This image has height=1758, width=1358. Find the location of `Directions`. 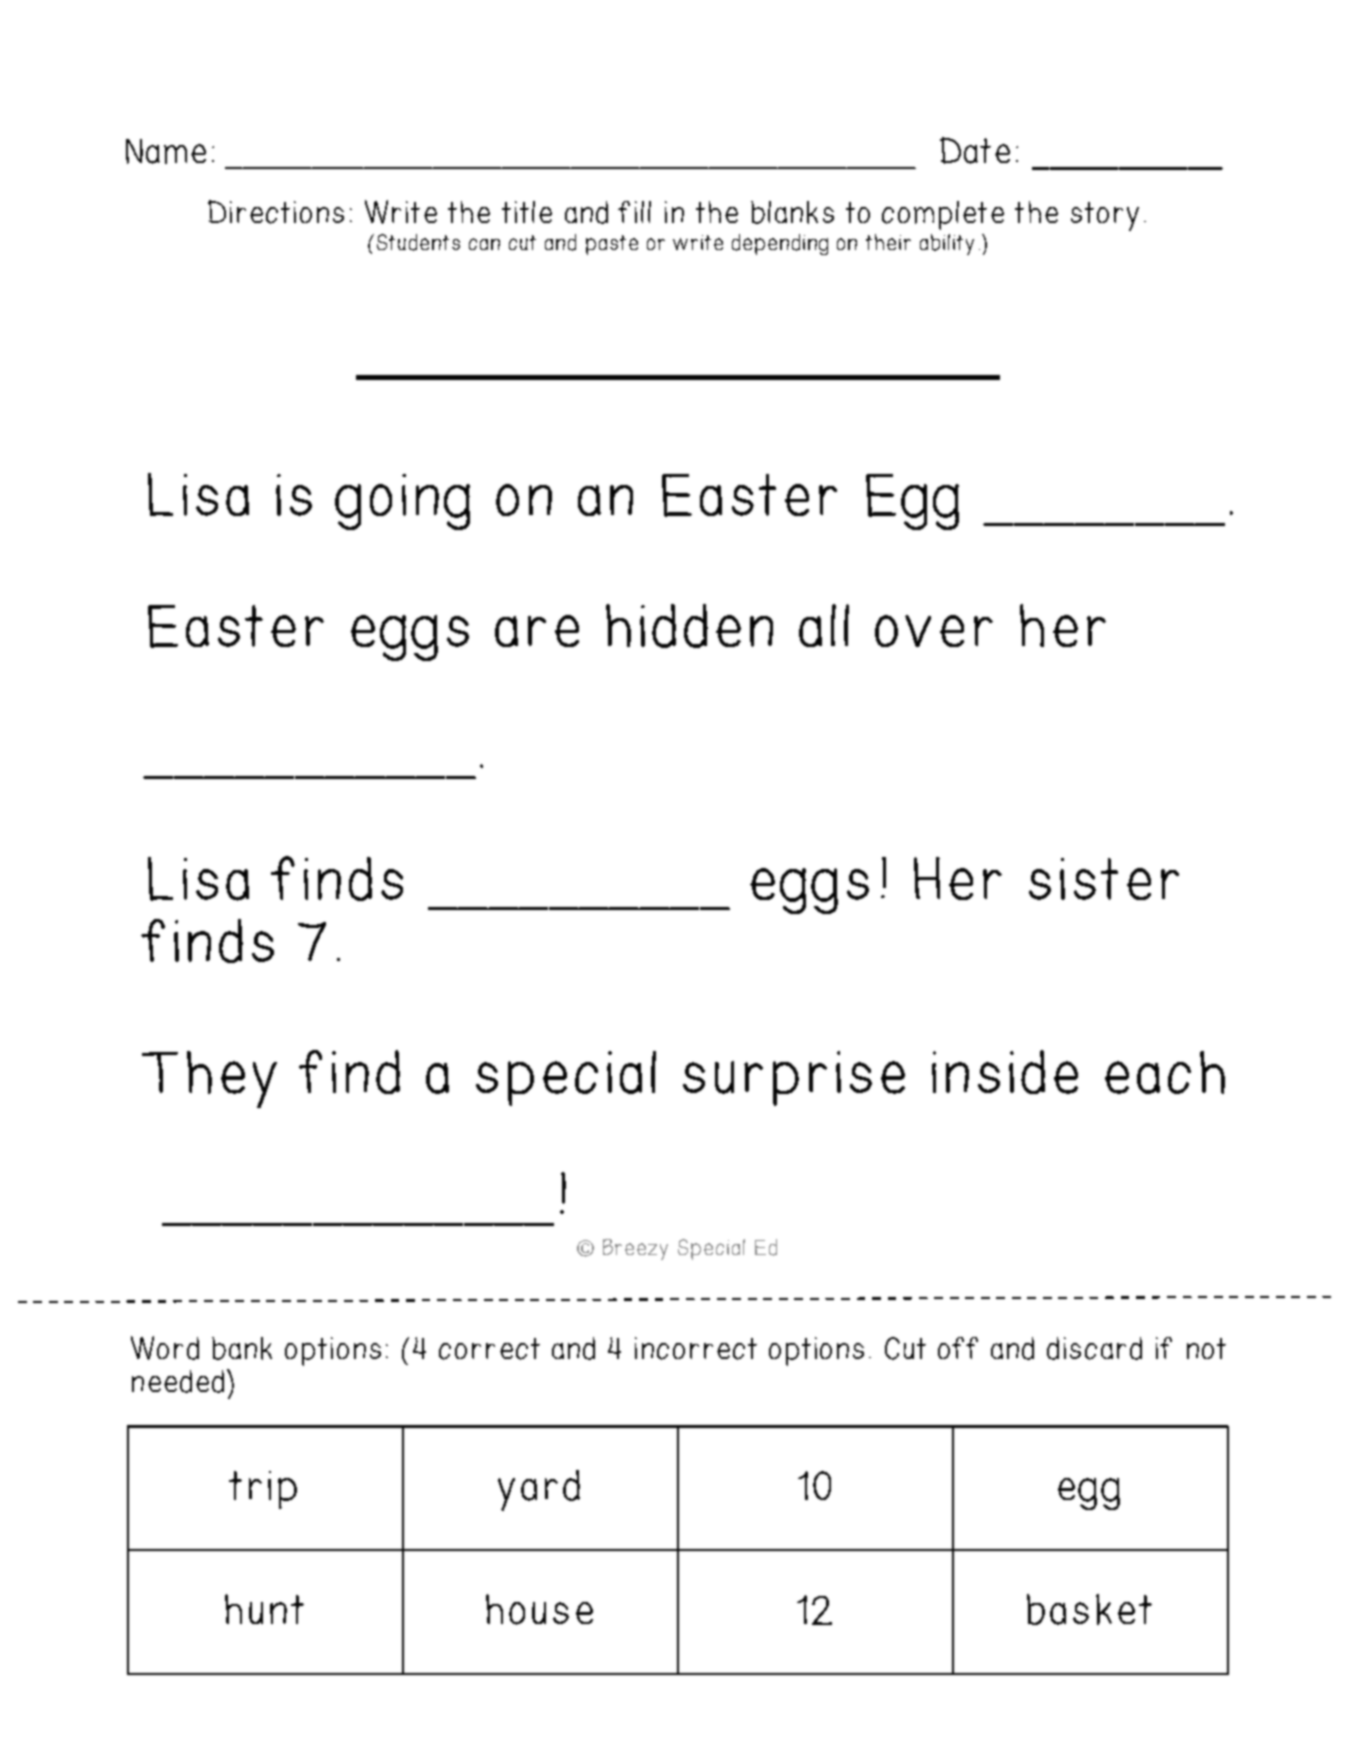

Directions is located at coordinates (276, 212).
